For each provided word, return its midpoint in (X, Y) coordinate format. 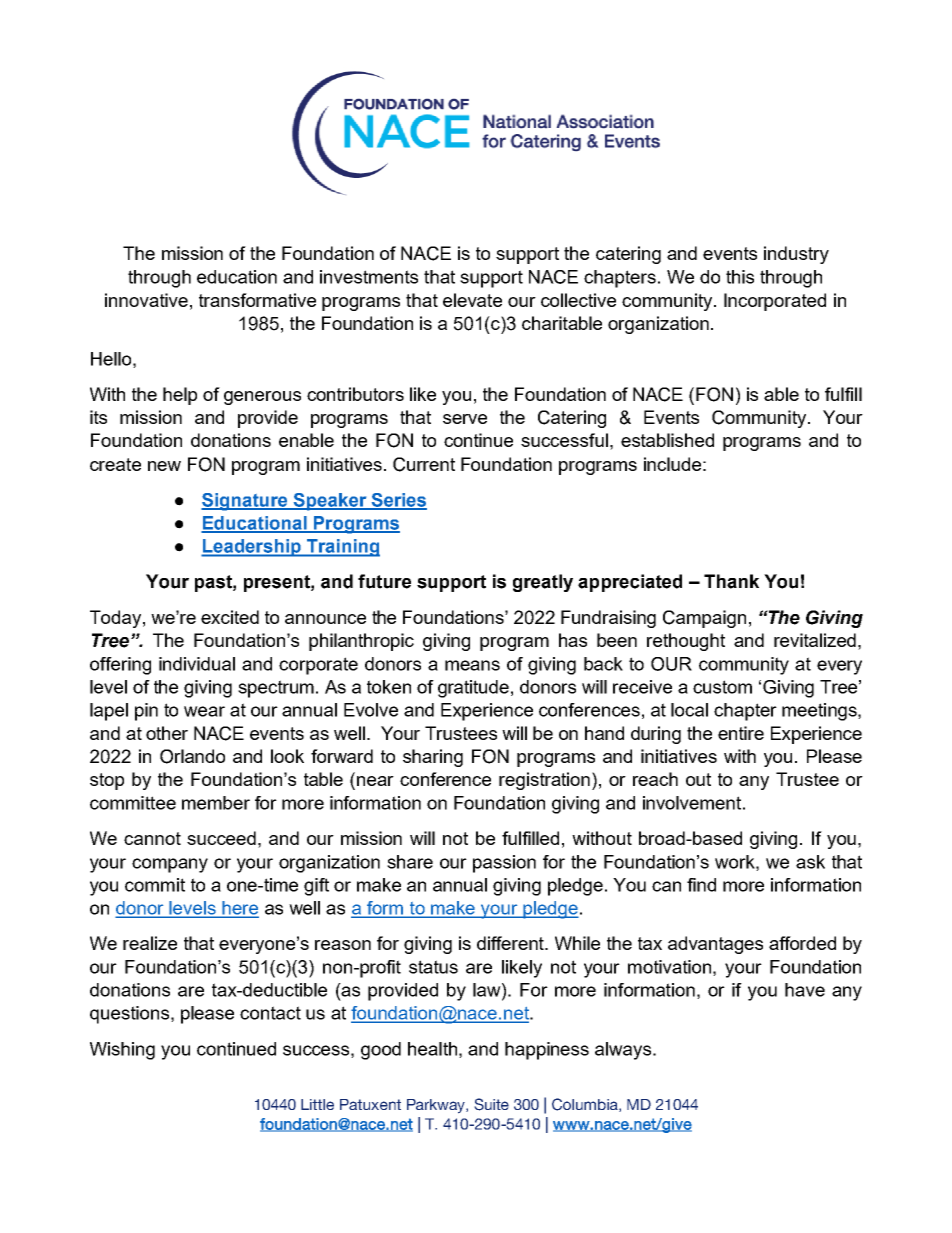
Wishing (122, 1051)
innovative (146, 300)
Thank (731, 581)
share (410, 862)
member (216, 803)
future (384, 581)
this (740, 277)
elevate (472, 300)
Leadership (252, 548)
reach (655, 779)
